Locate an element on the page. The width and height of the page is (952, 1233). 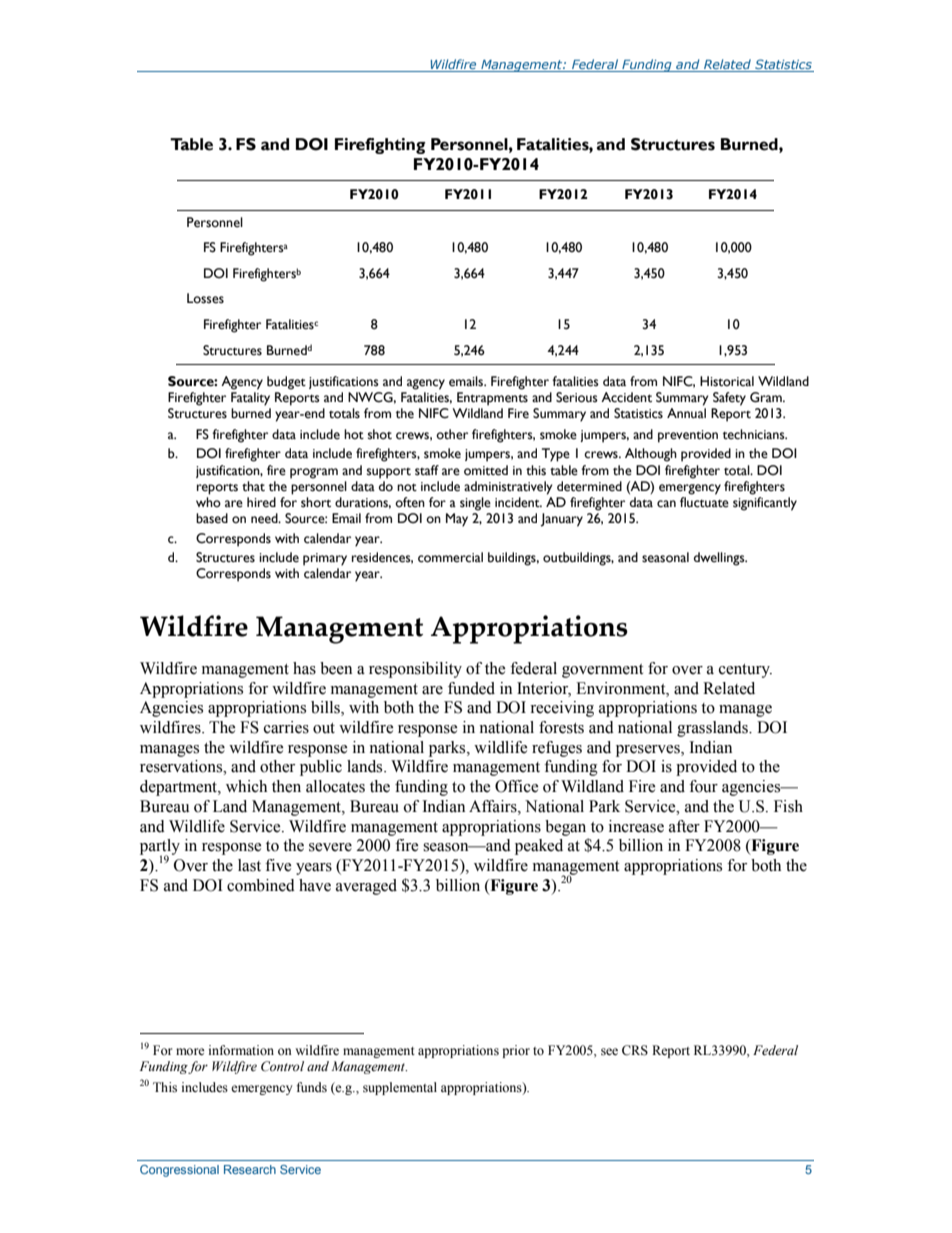
last is located at coordinates (249, 865).
